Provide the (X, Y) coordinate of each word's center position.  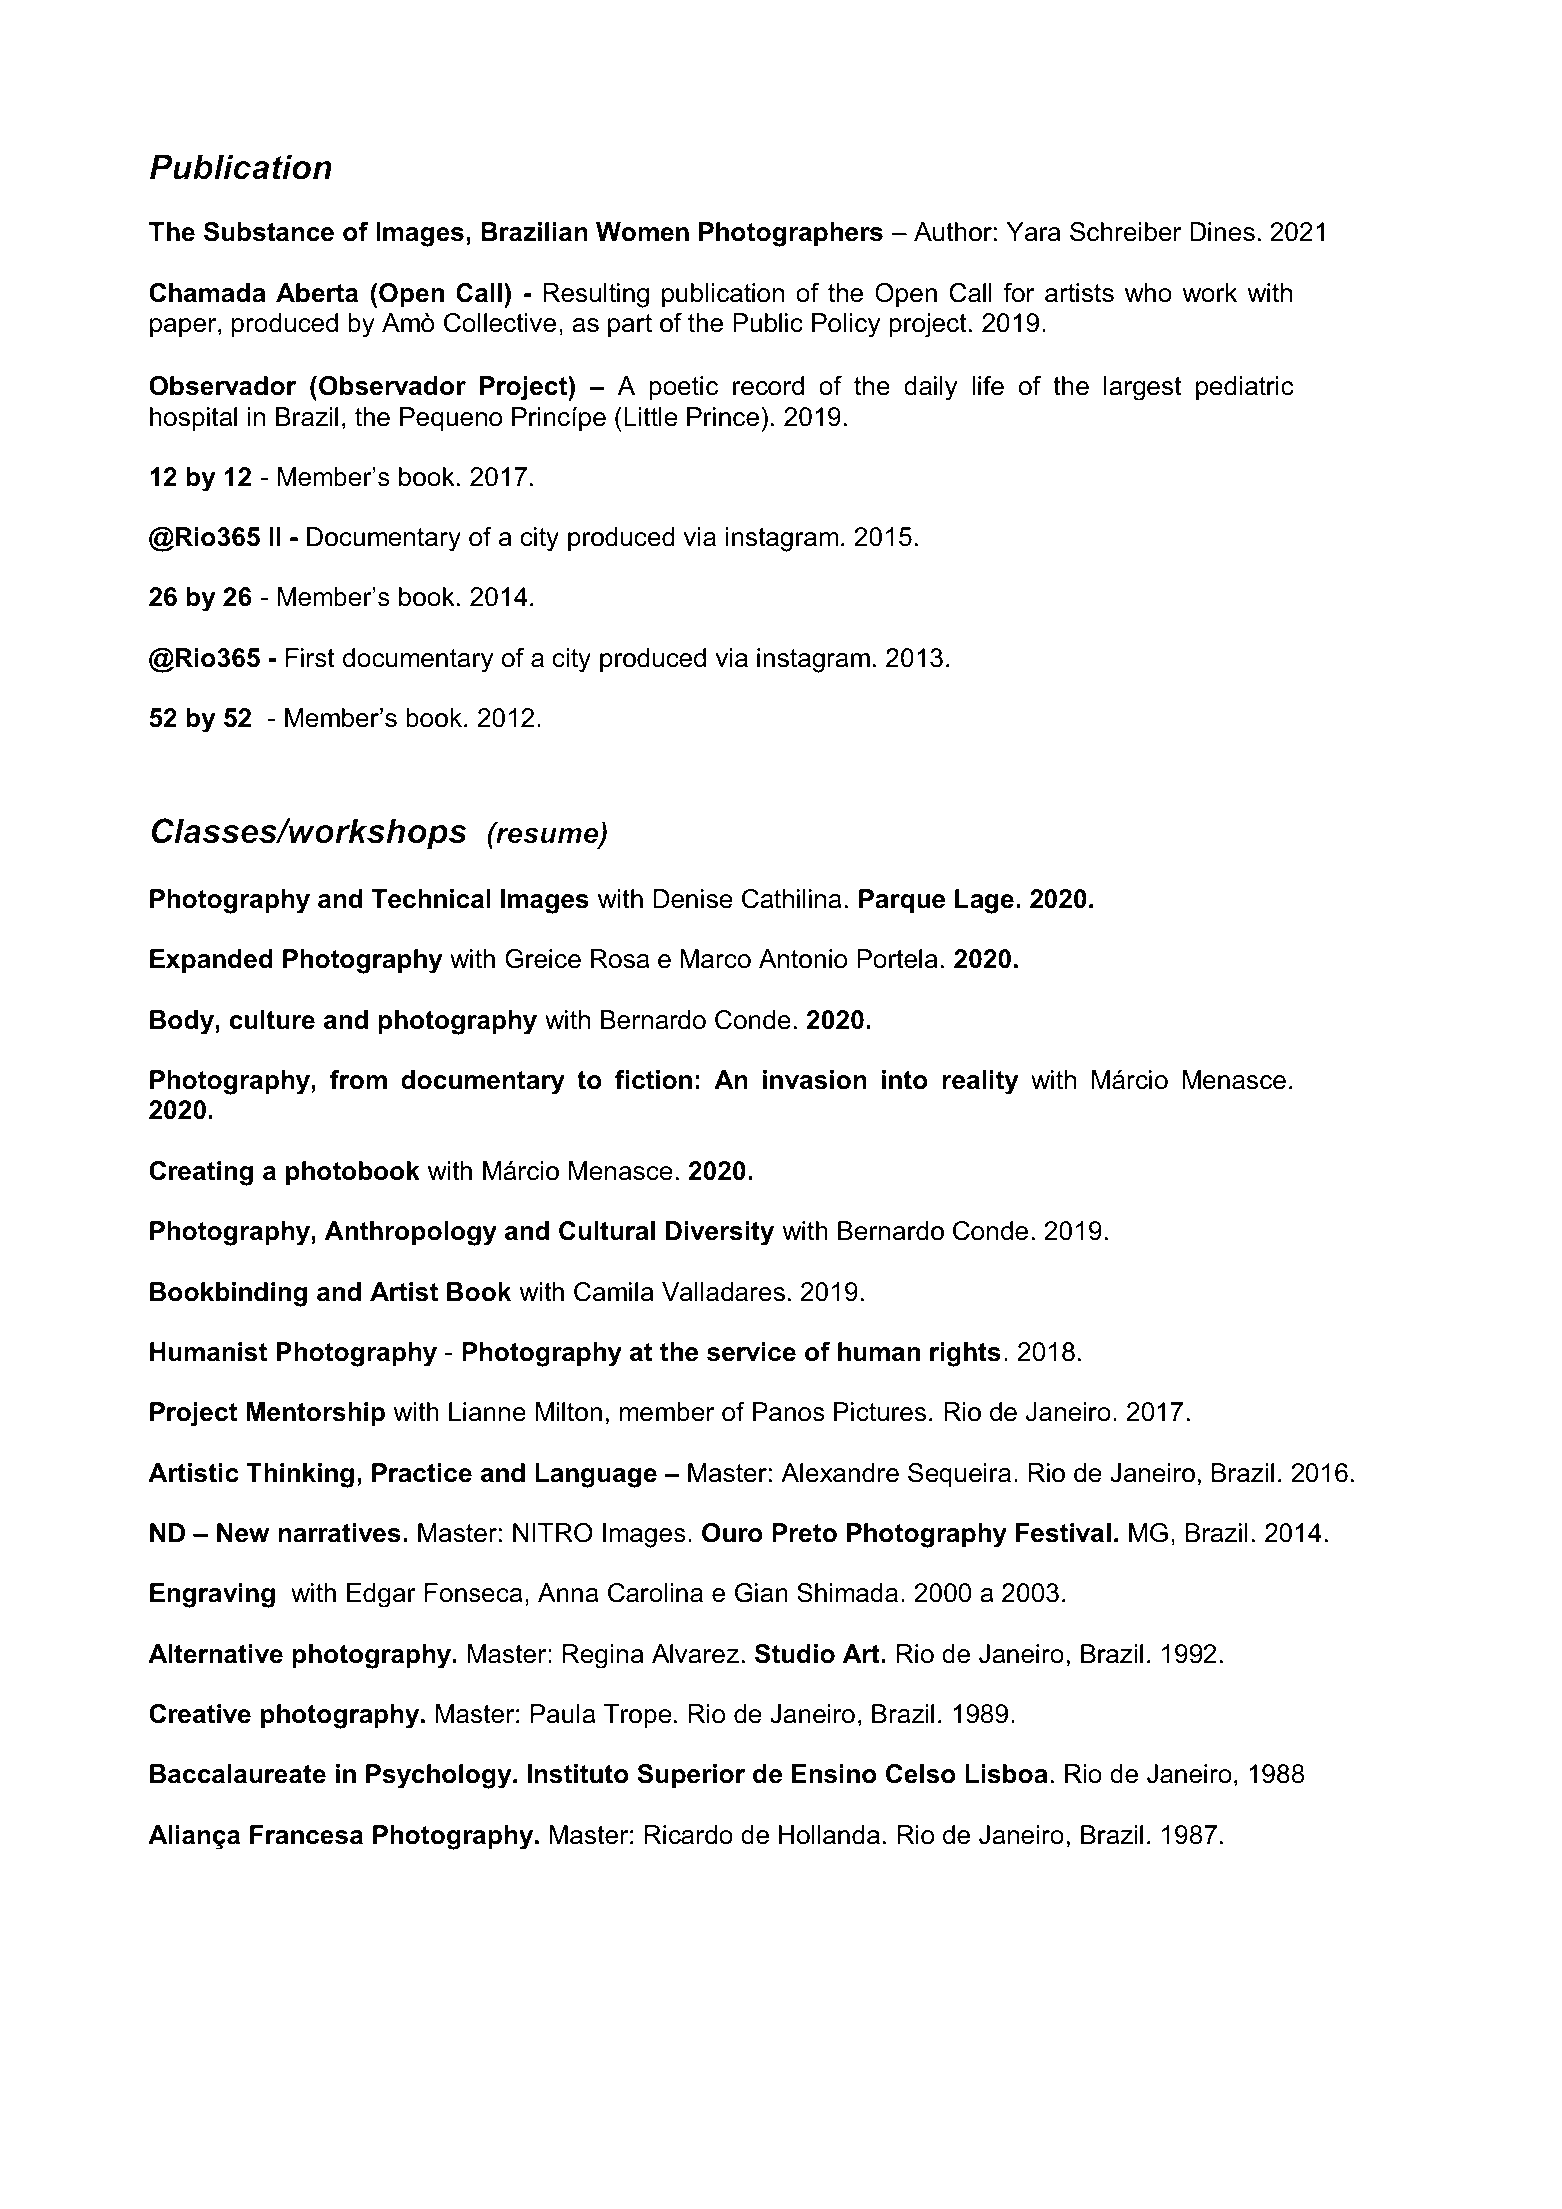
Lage (984, 901)
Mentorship (316, 1414)
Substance (269, 232)
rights (965, 1354)
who (1148, 293)
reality (980, 1082)
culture (272, 1020)
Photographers (791, 234)
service (751, 1352)
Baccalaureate (238, 1774)
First (310, 658)
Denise (693, 899)
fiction (653, 1080)
